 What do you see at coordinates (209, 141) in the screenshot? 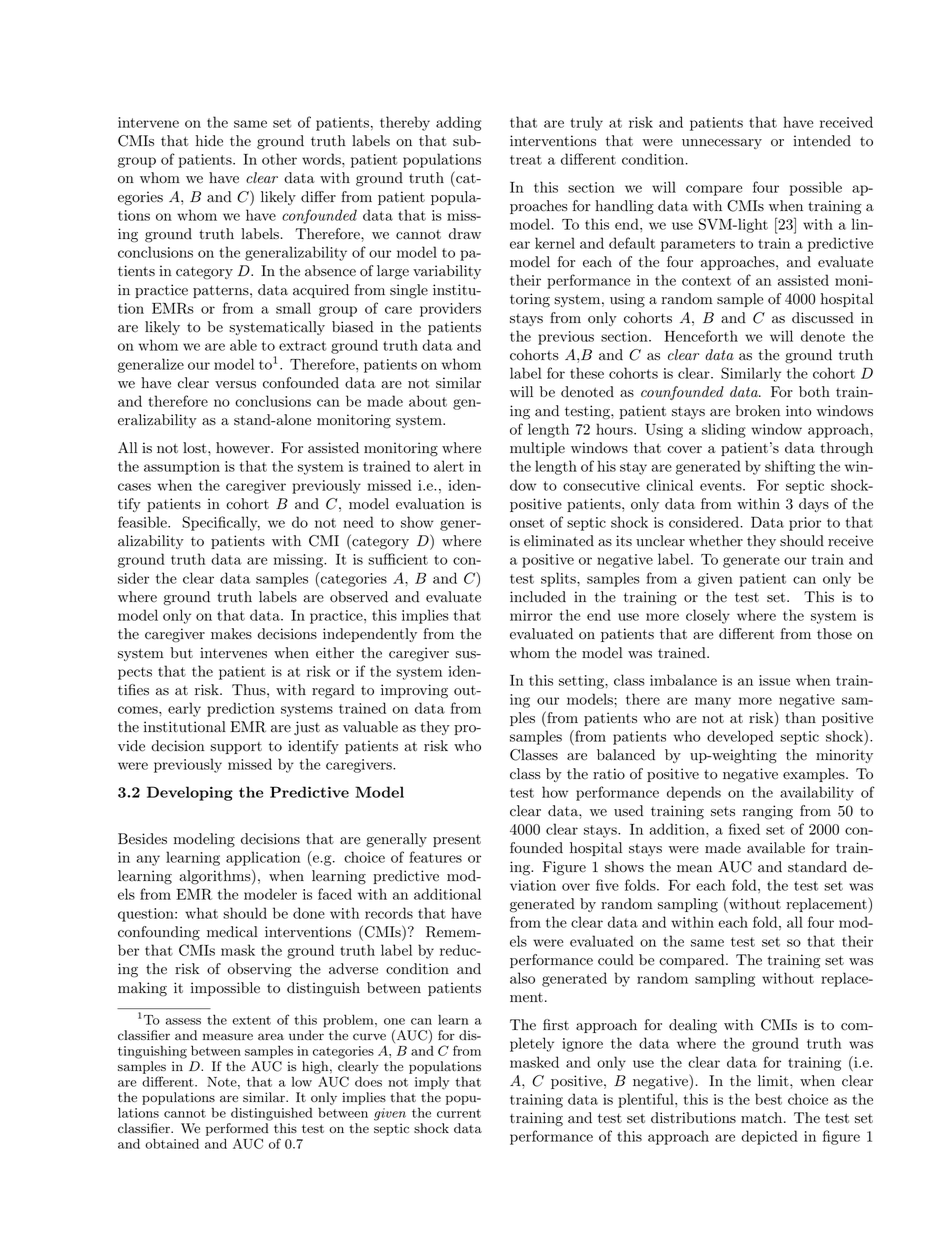
I see `hide` at bounding box center [209, 141].
